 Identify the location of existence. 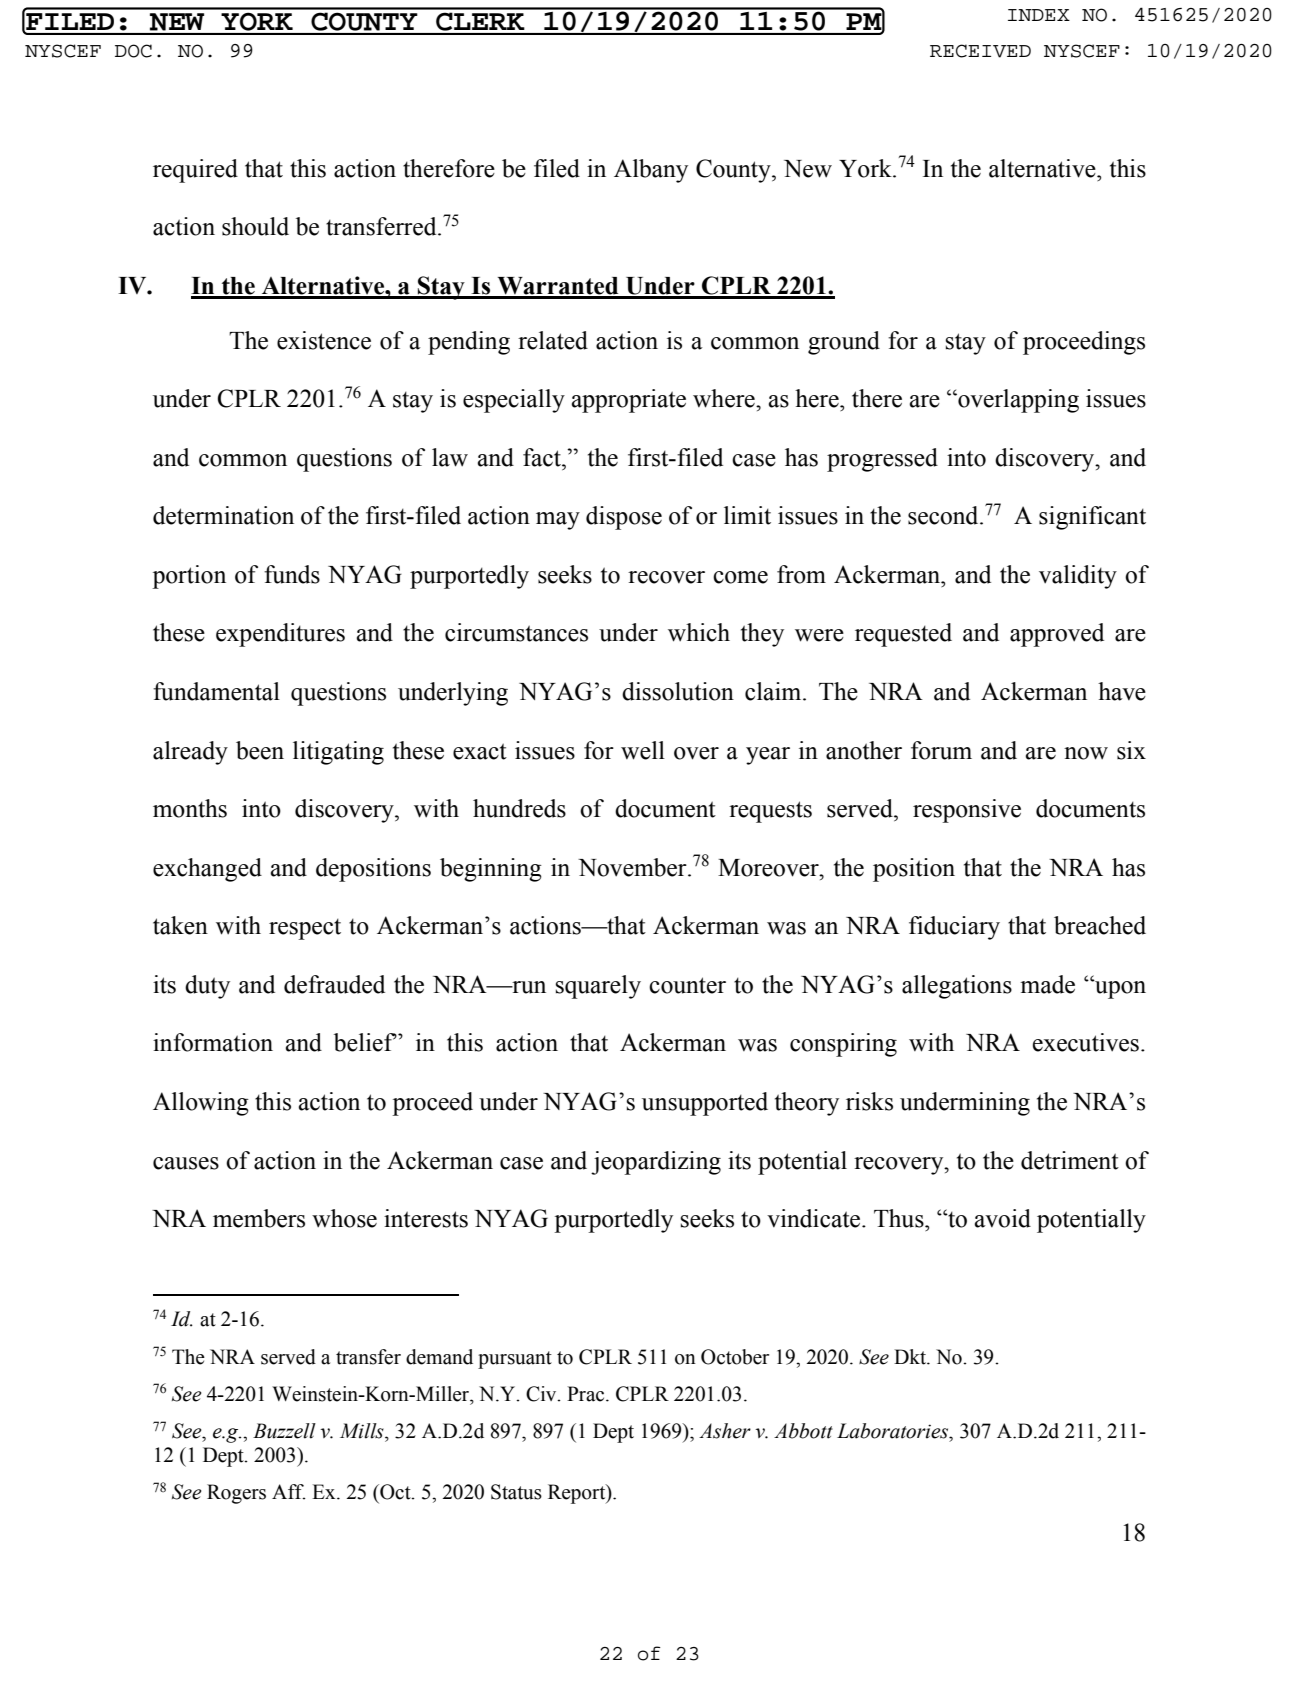
(324, 340).
